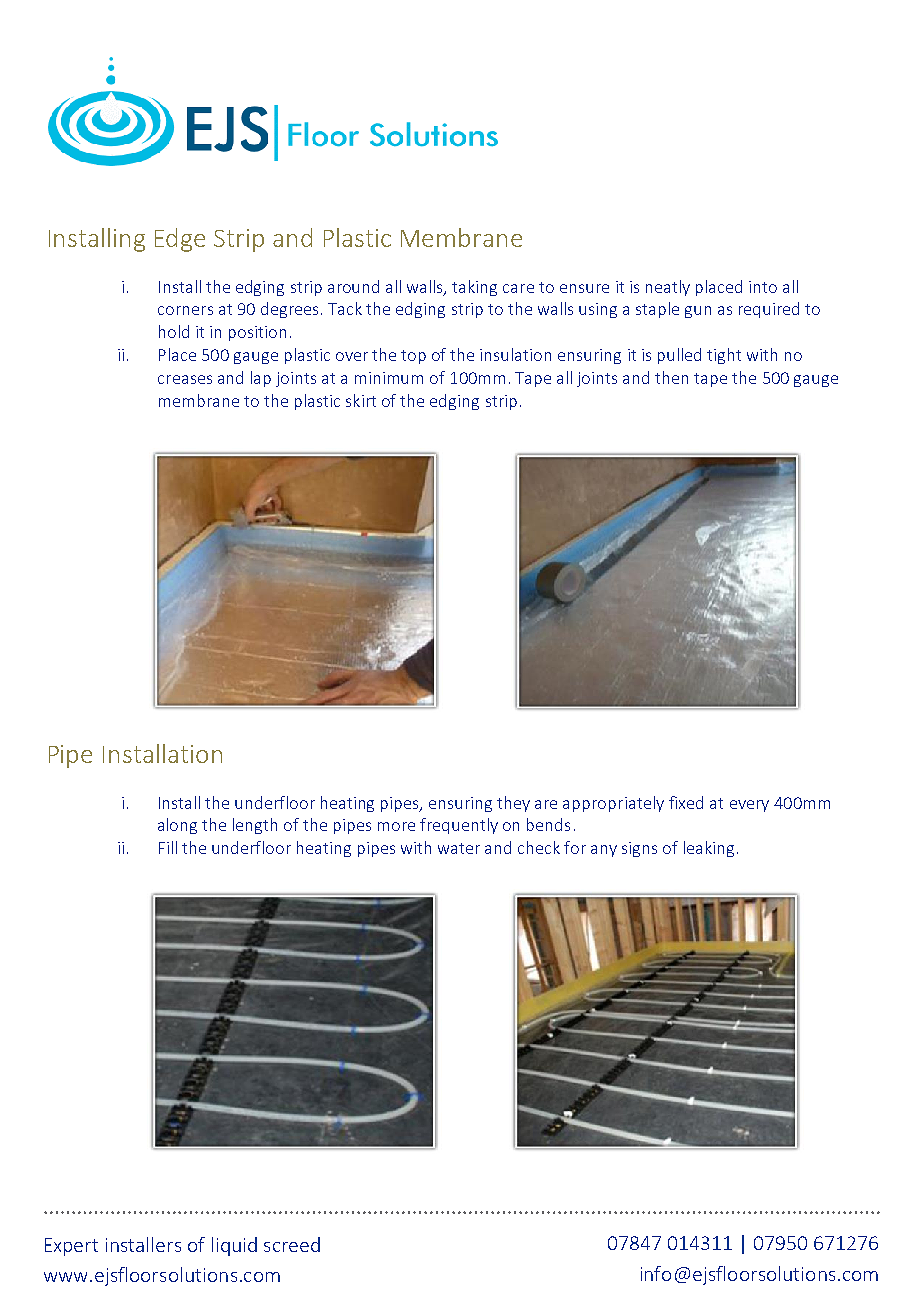  I want to click on screed, so click(292, 1244).
